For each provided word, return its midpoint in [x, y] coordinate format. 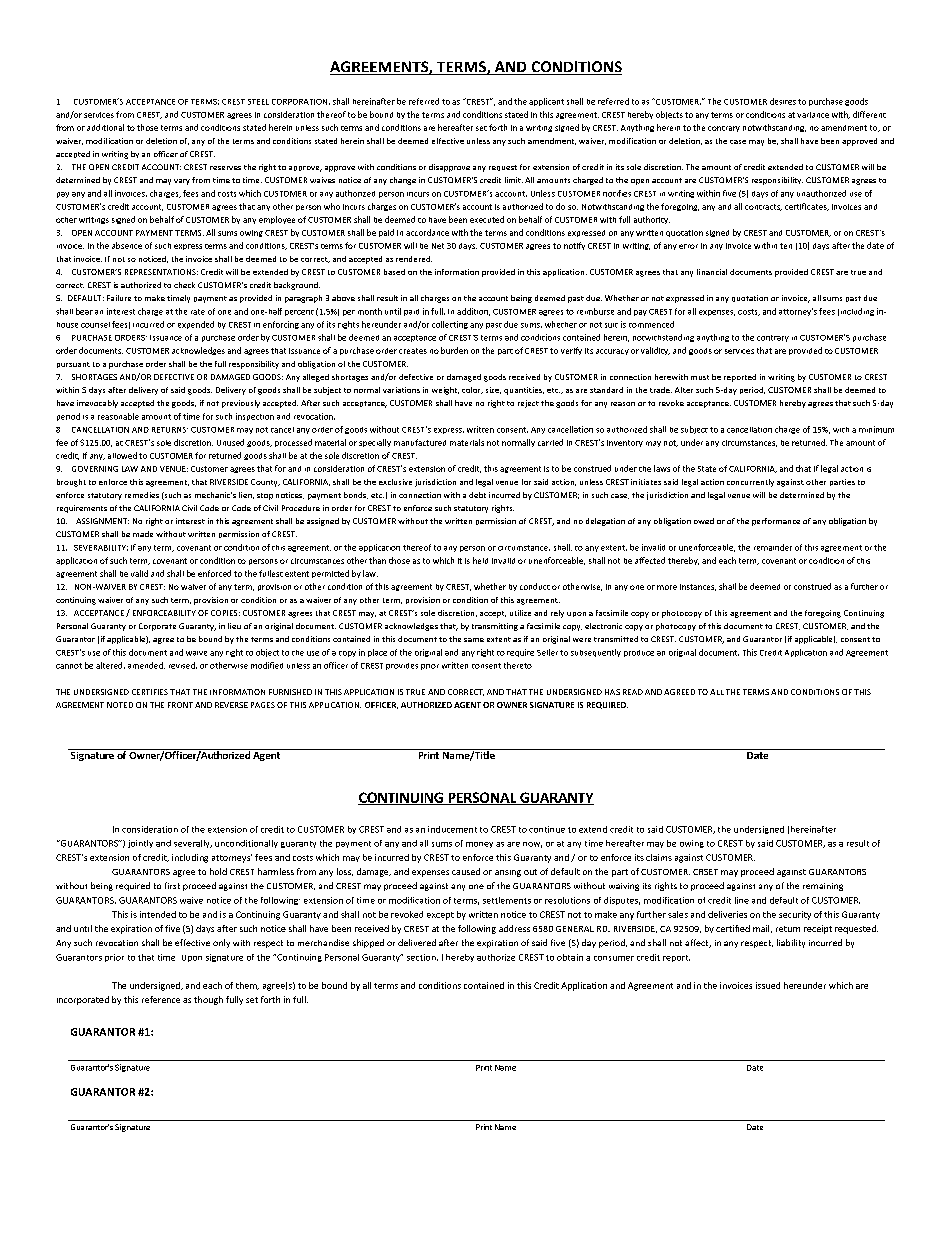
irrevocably [97, 404]
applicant [546, 102]
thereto [518, 665]
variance [813, 115]
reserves [225, 168]
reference [161, 999]
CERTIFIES [150, 692]
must [700, 377]
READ [633, 692]
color [472, 390]
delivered [417, 942]
